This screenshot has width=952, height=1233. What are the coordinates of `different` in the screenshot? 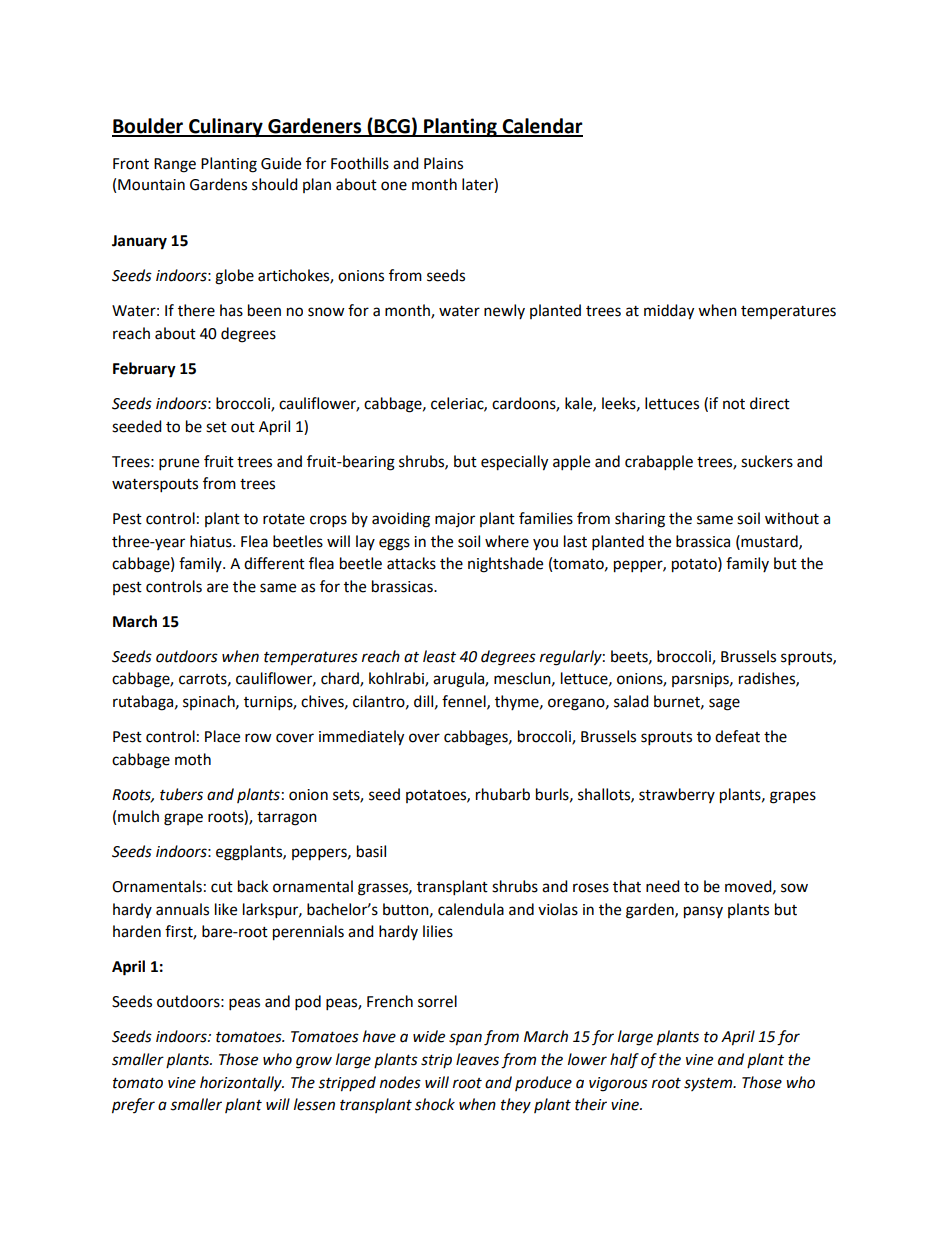 It's located at (274, 563).
